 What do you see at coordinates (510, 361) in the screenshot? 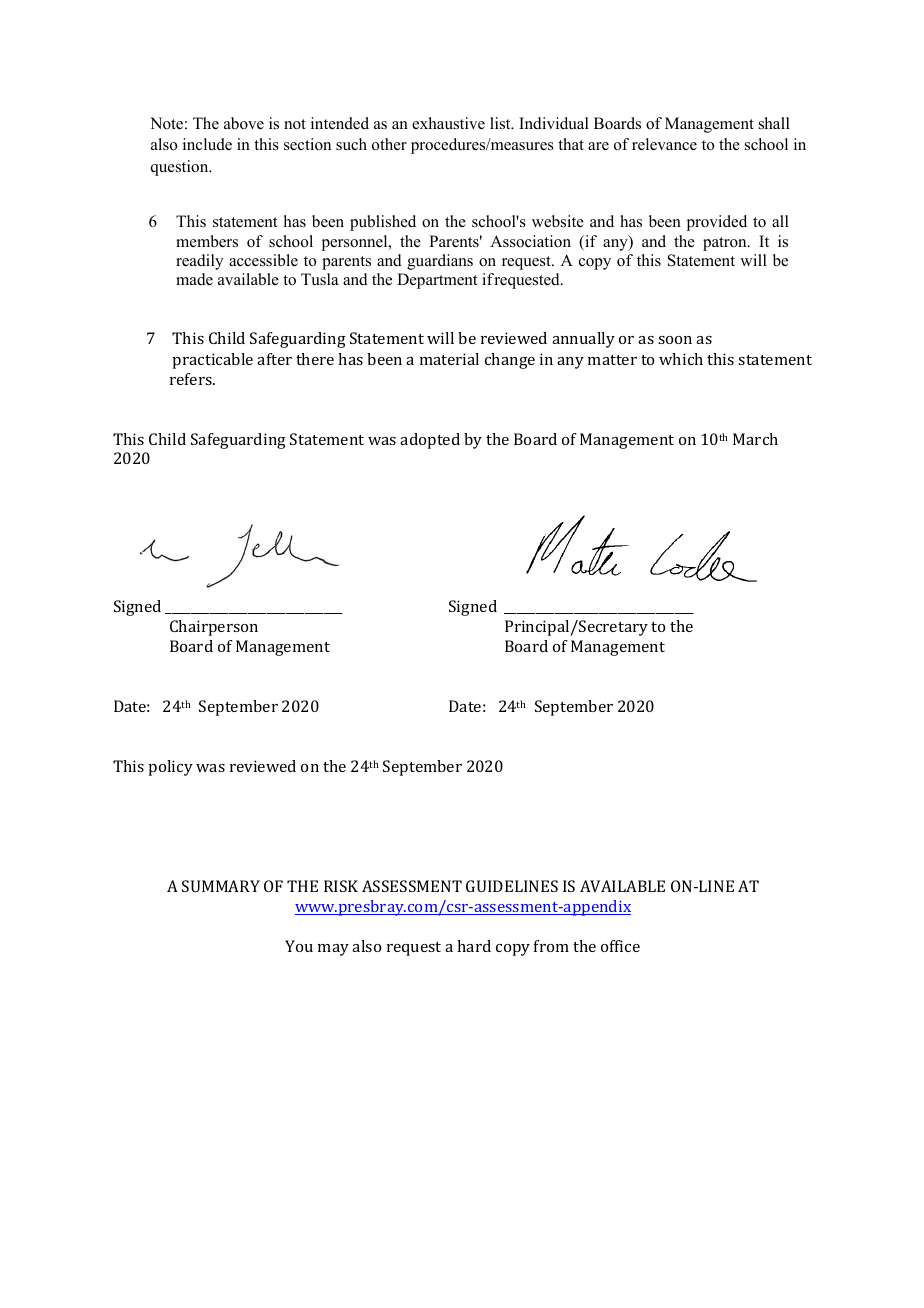
I see `change` at bounding box center [510, 361].
